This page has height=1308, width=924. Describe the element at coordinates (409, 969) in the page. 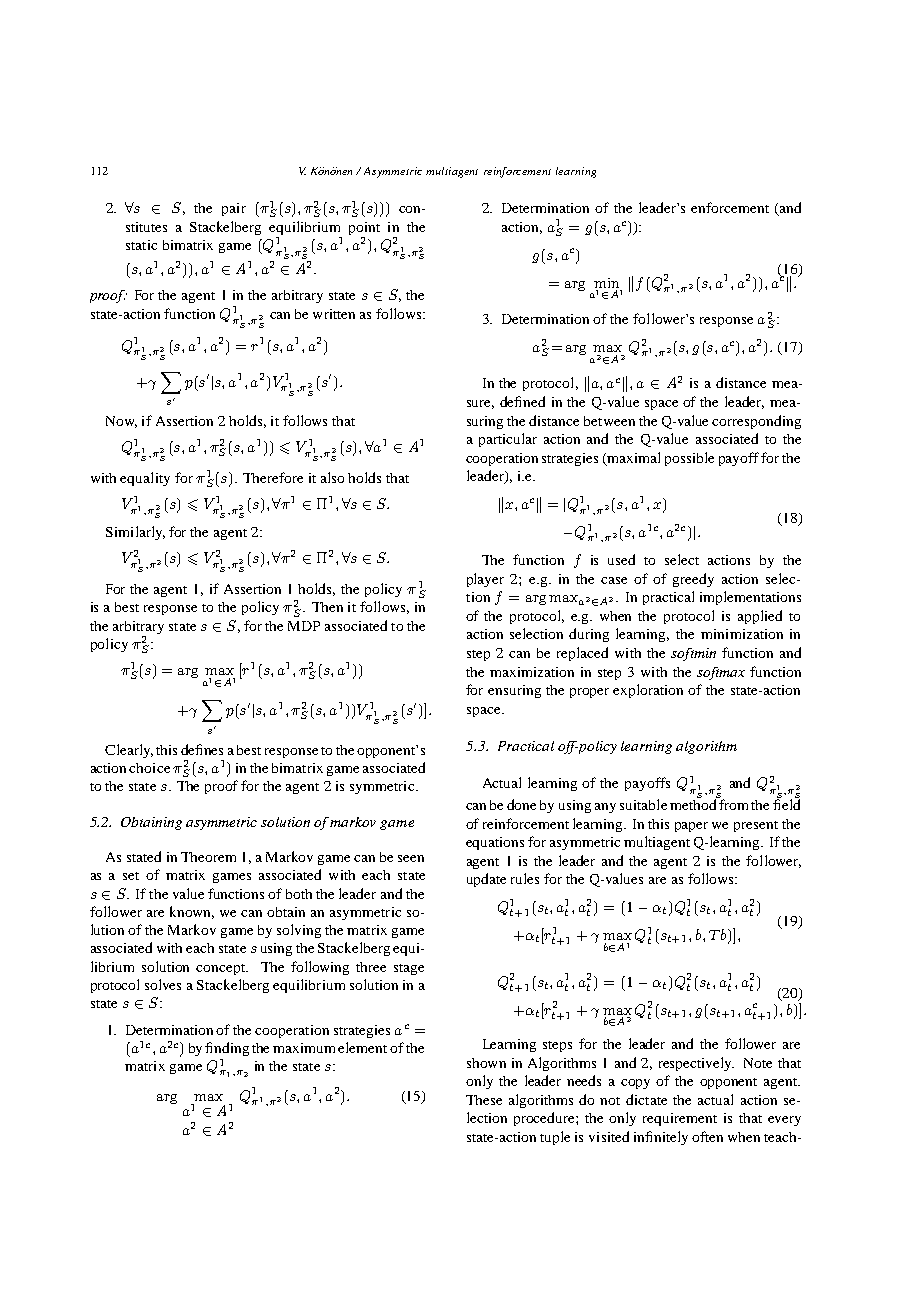

I see `stage` at that location.
